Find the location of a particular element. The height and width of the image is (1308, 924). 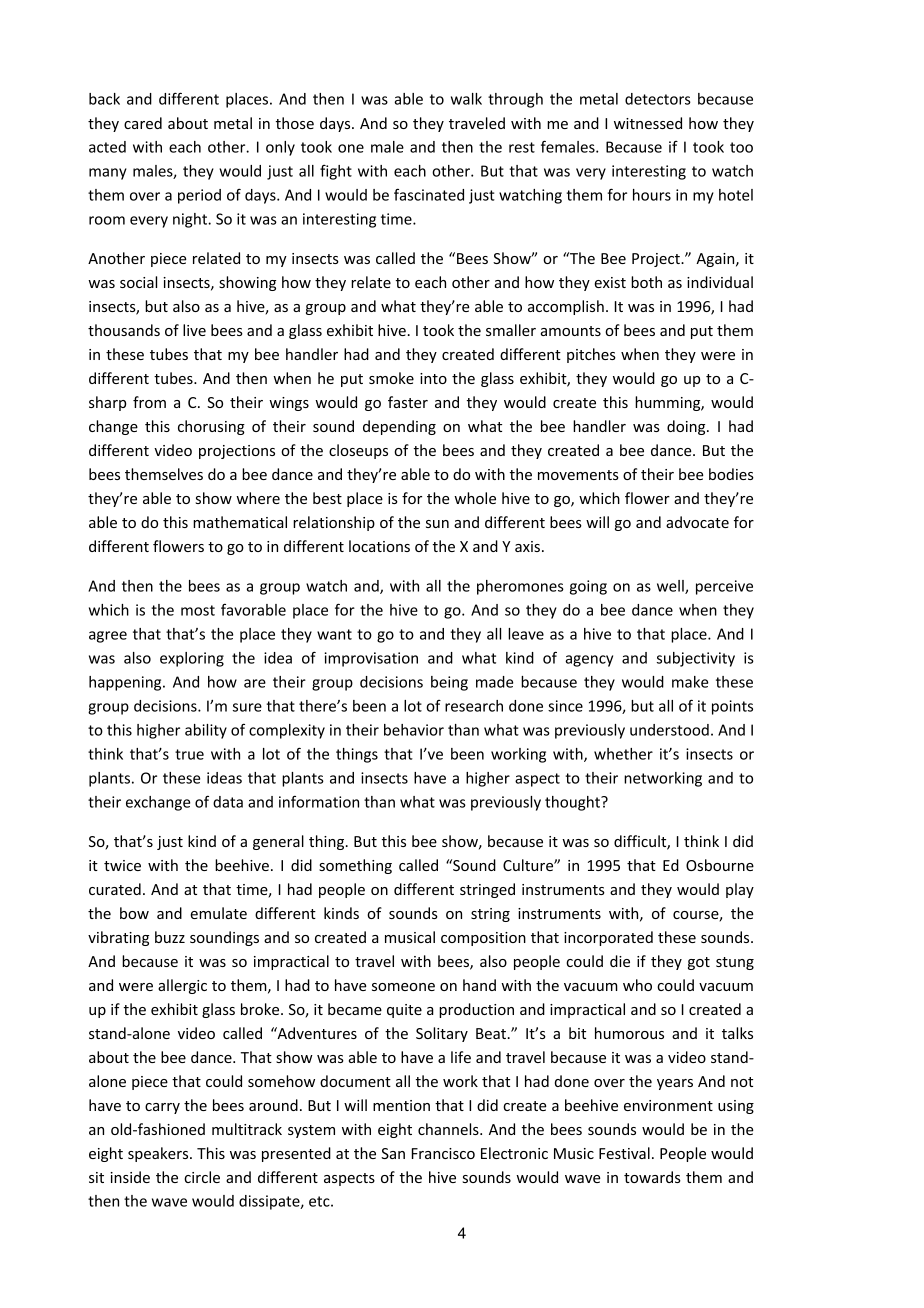

doing is located at coordinates (687, 427).
